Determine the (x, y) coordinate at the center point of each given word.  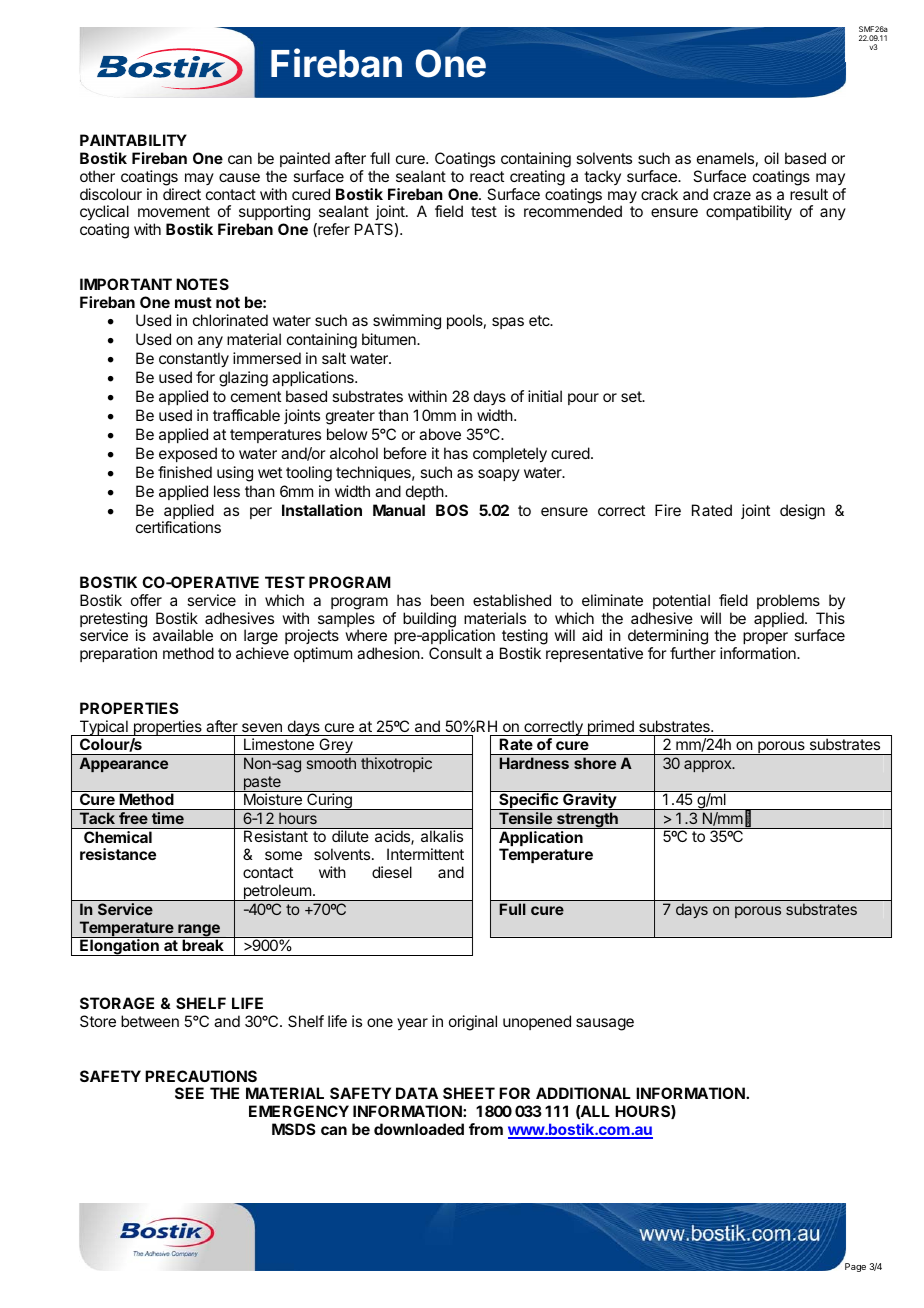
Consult (455, 653)
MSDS (294, 1129)
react (487, 176)
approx (709, 766)
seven (262, 727)
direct (182, 194)
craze (732, 195)
